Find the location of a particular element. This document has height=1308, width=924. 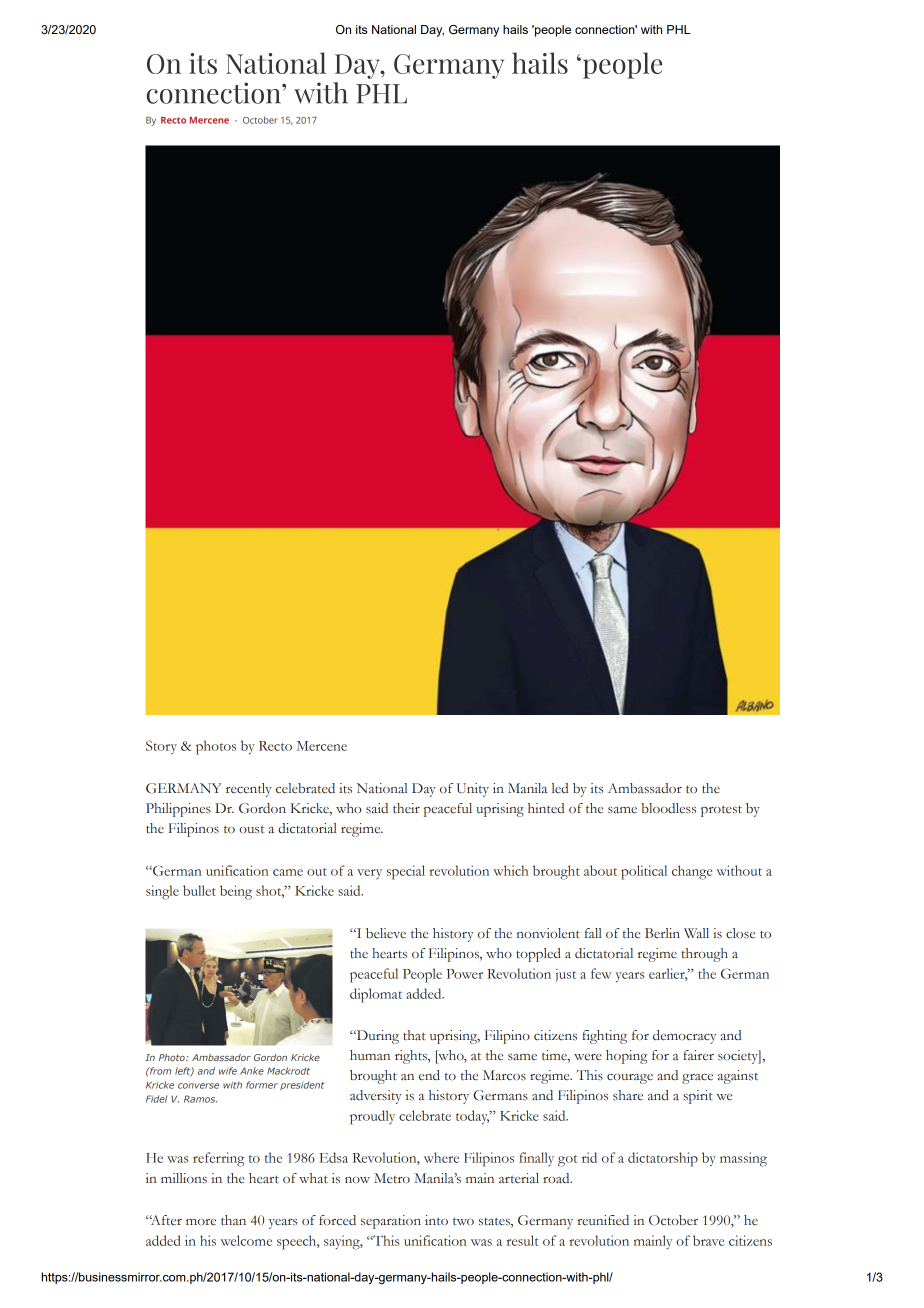

democracy is located at coordinates (684, 1037).
